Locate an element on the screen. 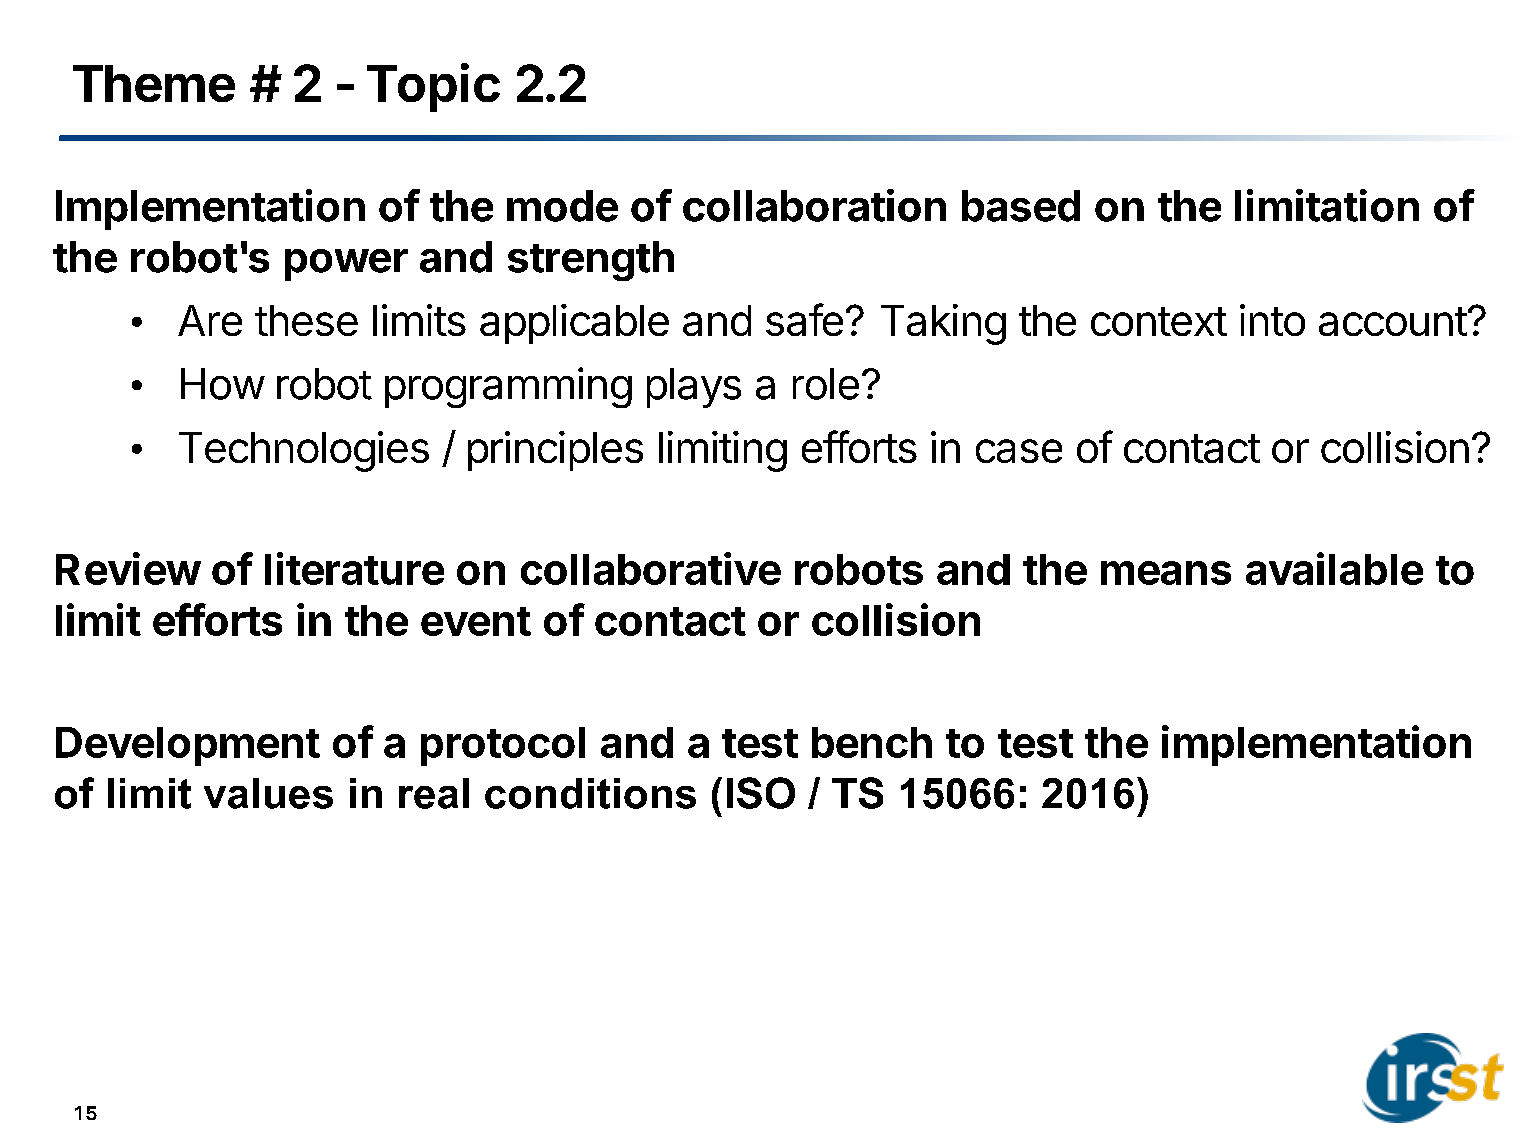 The height and width of the screenshot is (1143, 1524). Technologies is located at coordinates (304, 451).
